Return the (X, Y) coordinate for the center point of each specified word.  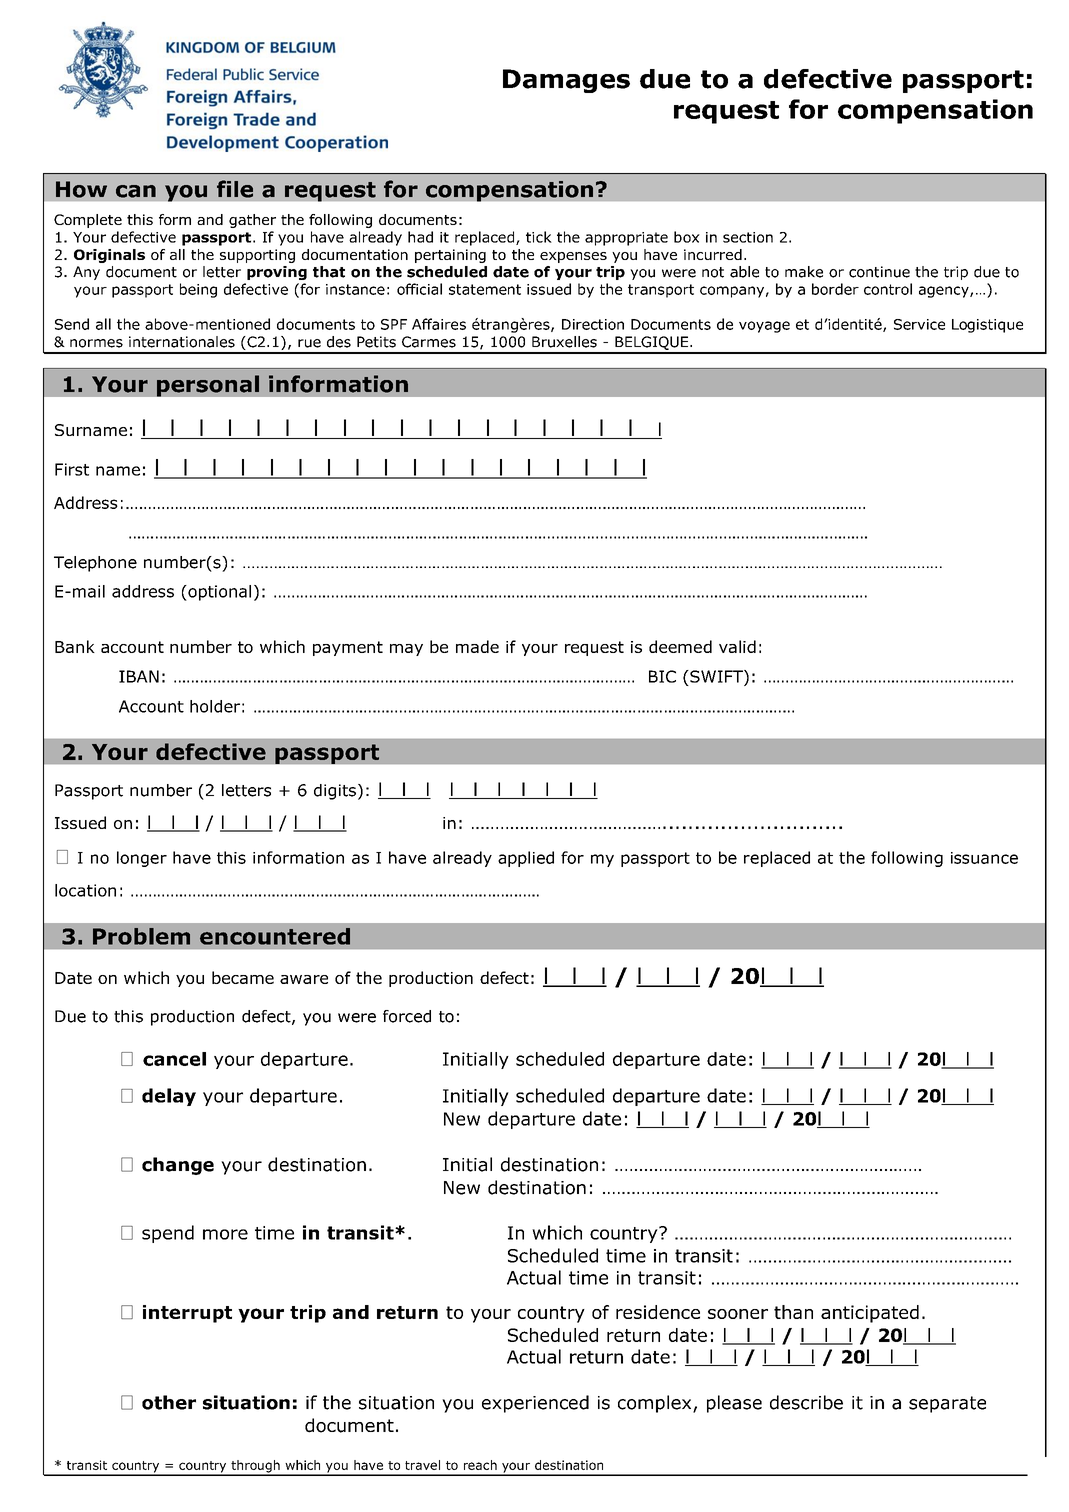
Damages (566, 81)
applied (526, 859)
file (235, 189)
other (169, 1402)
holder (215, 706)
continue (879, 272)
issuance (984, 858)
